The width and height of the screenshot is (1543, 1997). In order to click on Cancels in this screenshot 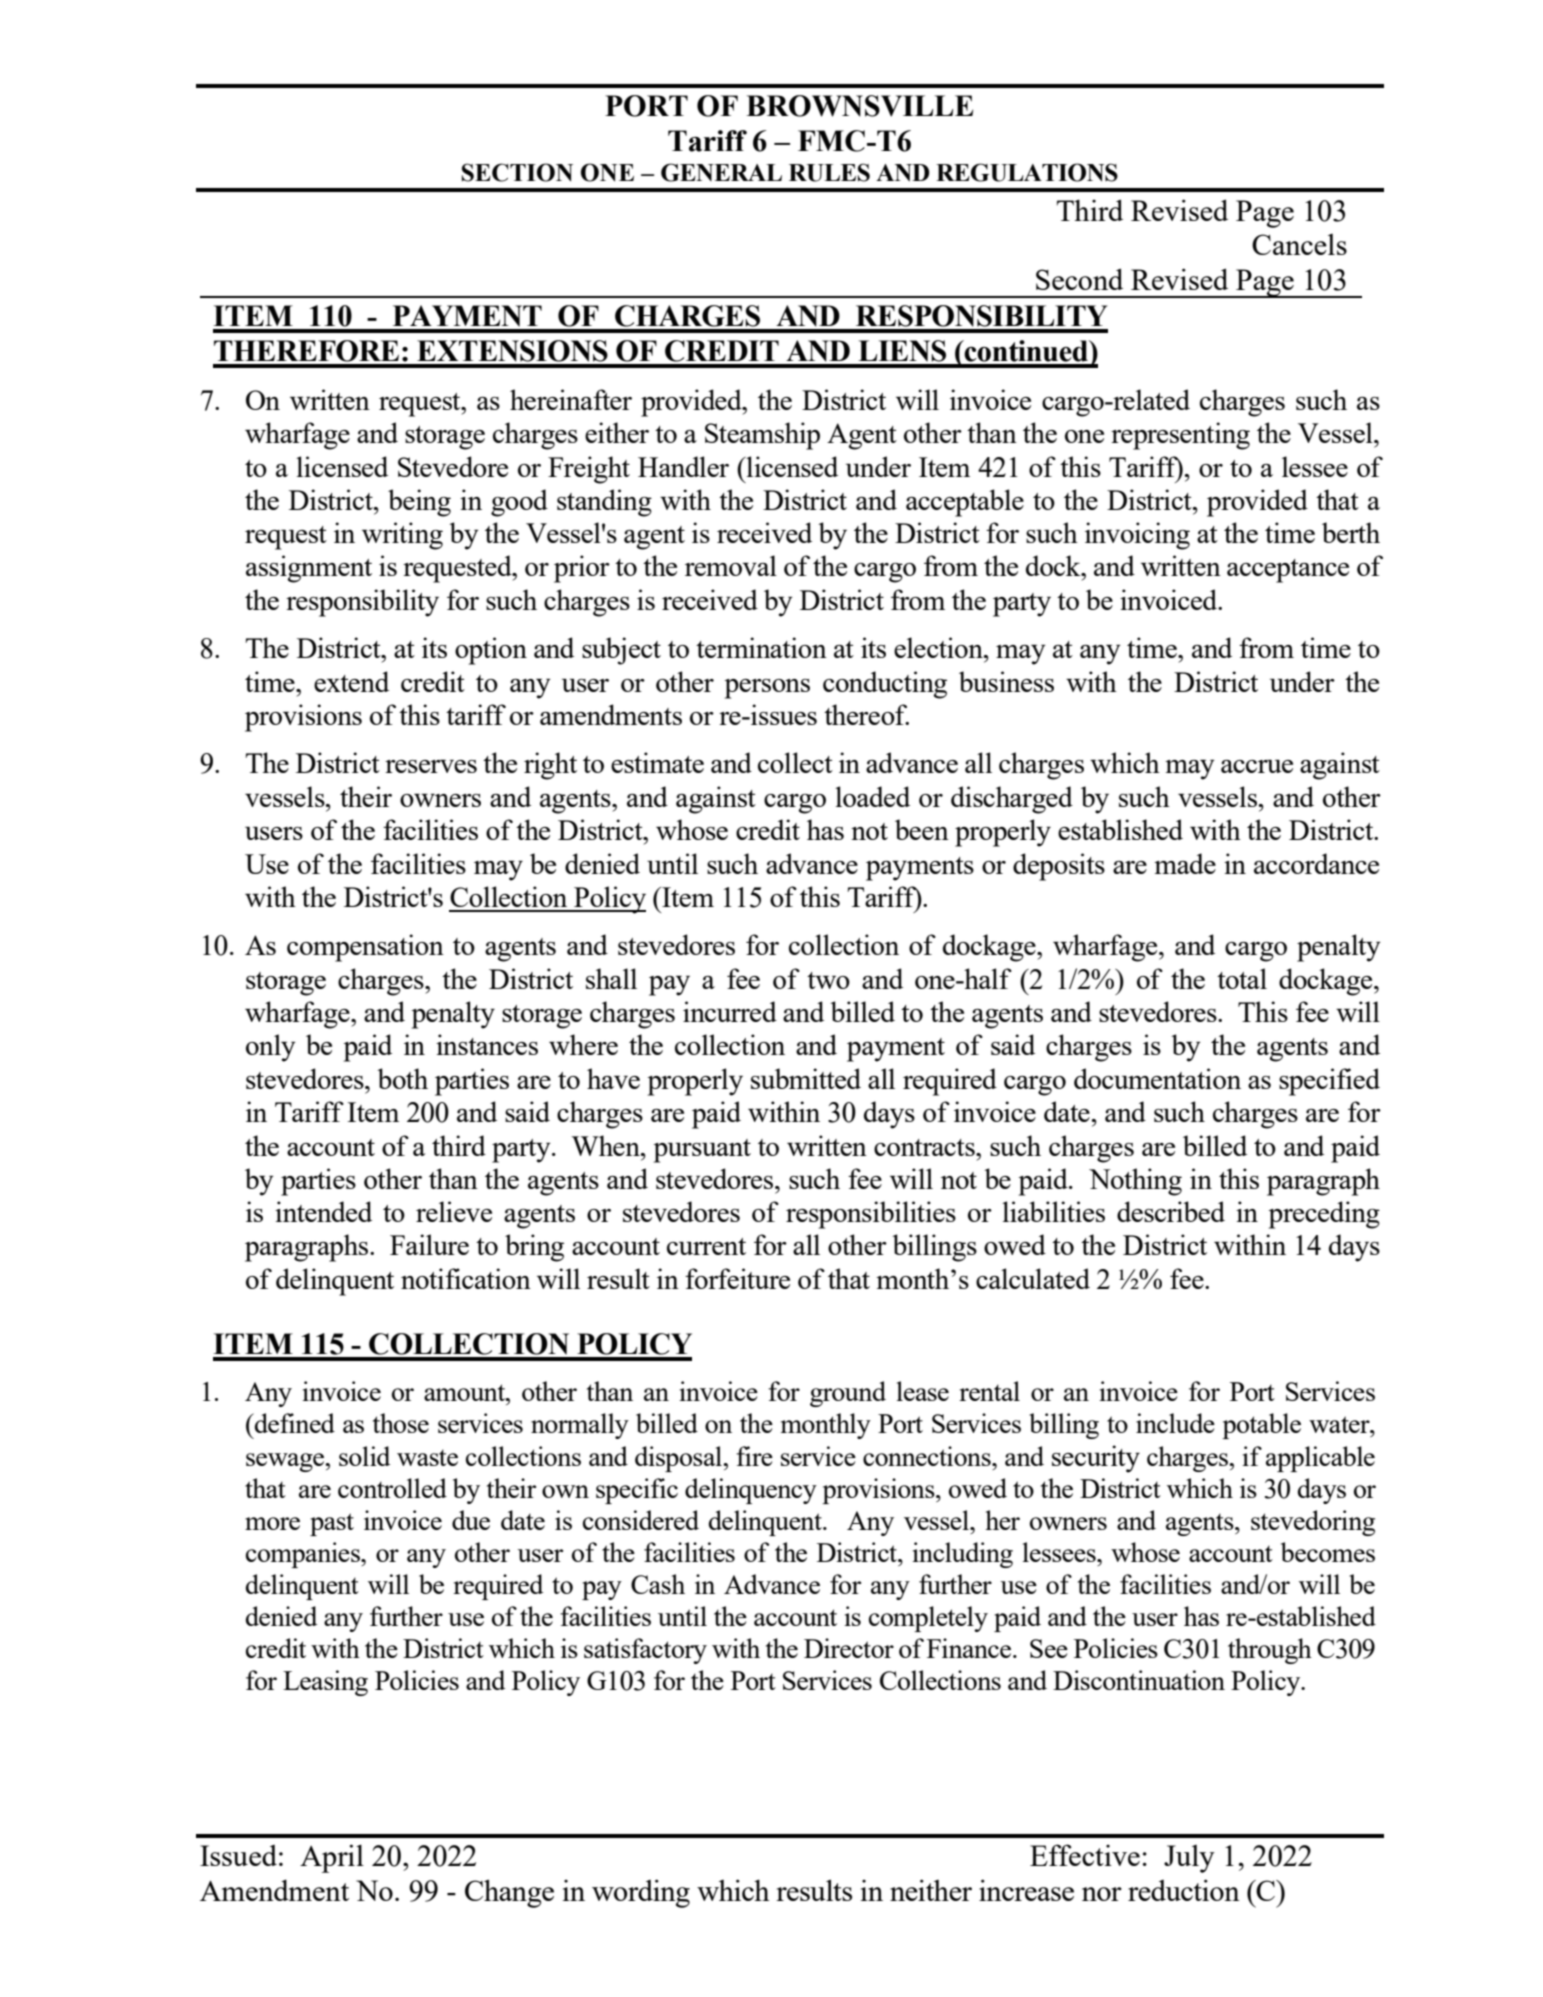, I will do `click(1299, 244)`.
